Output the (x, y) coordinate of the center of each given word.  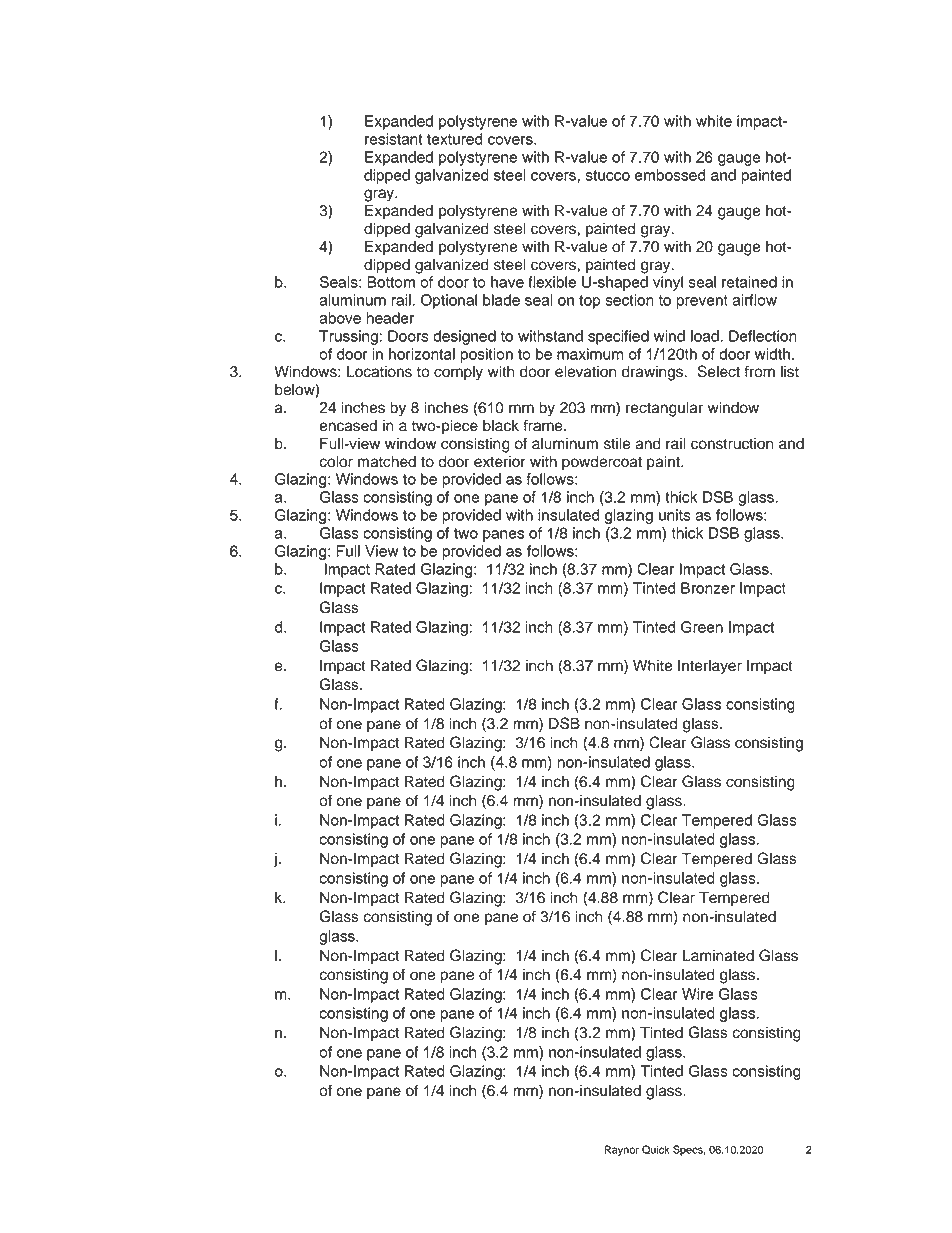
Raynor (621, 1150)
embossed (670, 175)
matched (387, 462)
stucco (607, 175)
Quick (656, 1149)
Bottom (391, 282)
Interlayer (710, 667)
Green (702, 627)
